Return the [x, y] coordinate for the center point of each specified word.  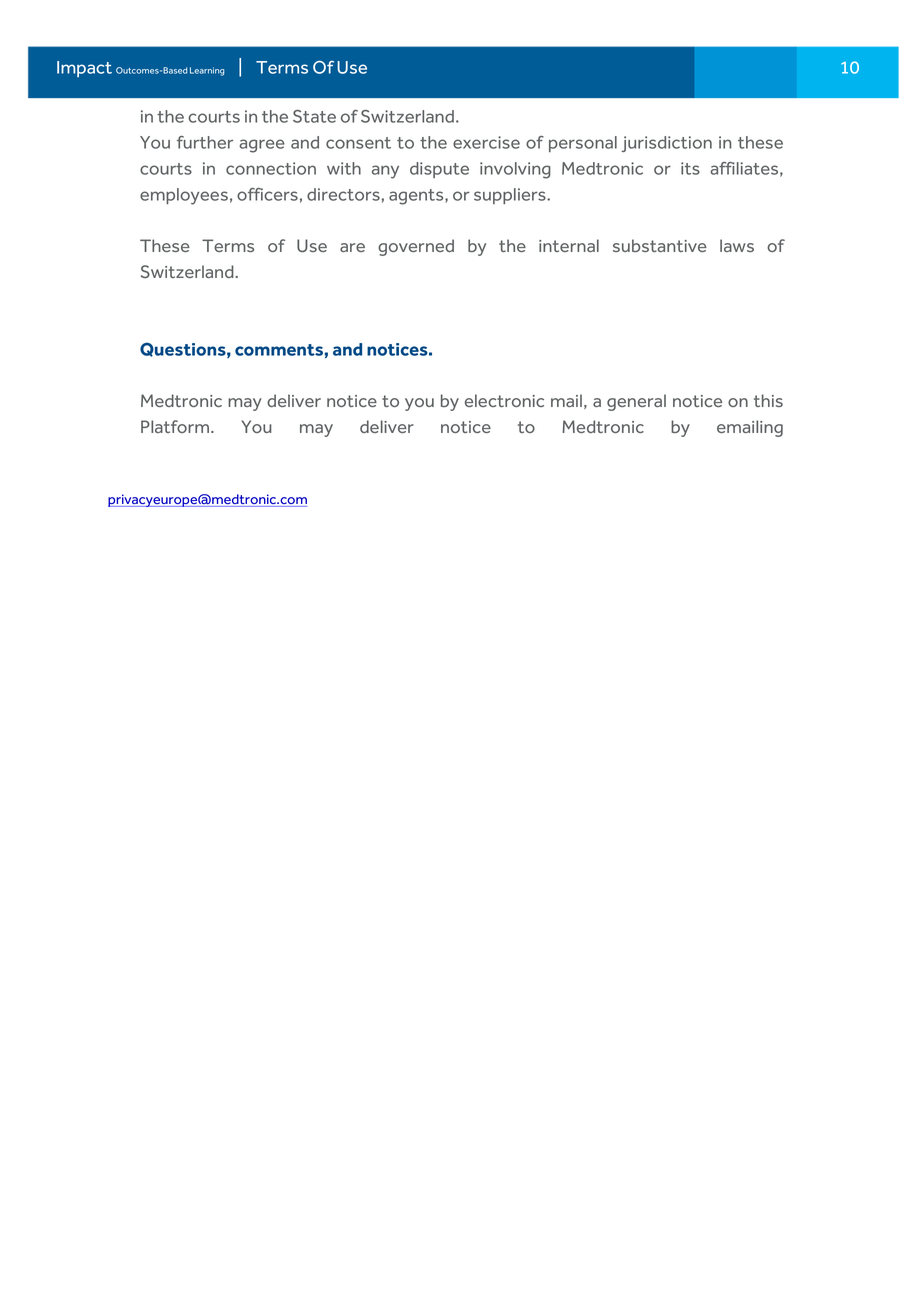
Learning [207, 71]
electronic [504, 400]
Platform [176, 426]
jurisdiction [667, 144]
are [352, 247]
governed [416, 247]
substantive [660, 245]
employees [184, 196]
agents [417, 197]
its [690, 168]
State [314, 116]
